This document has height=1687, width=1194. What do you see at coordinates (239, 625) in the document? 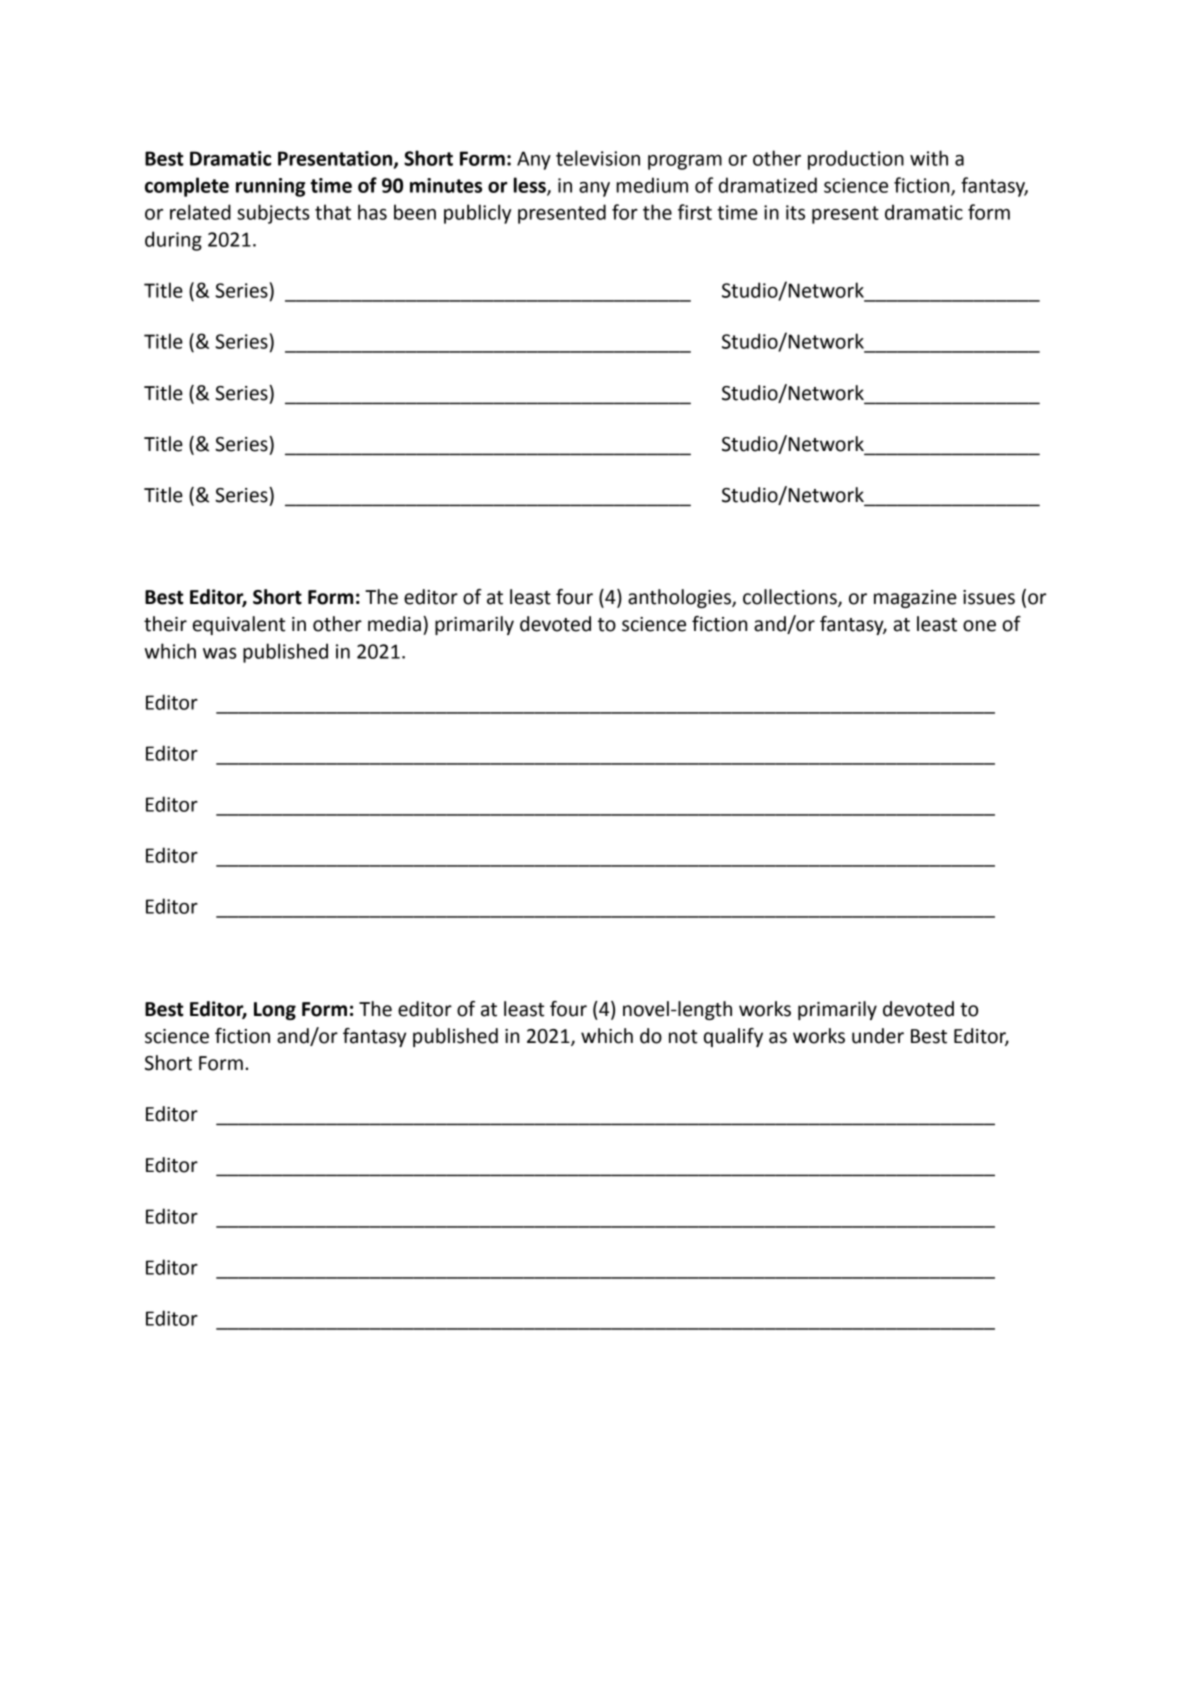
I see `equivalent` at bounding box center [239, 625].
